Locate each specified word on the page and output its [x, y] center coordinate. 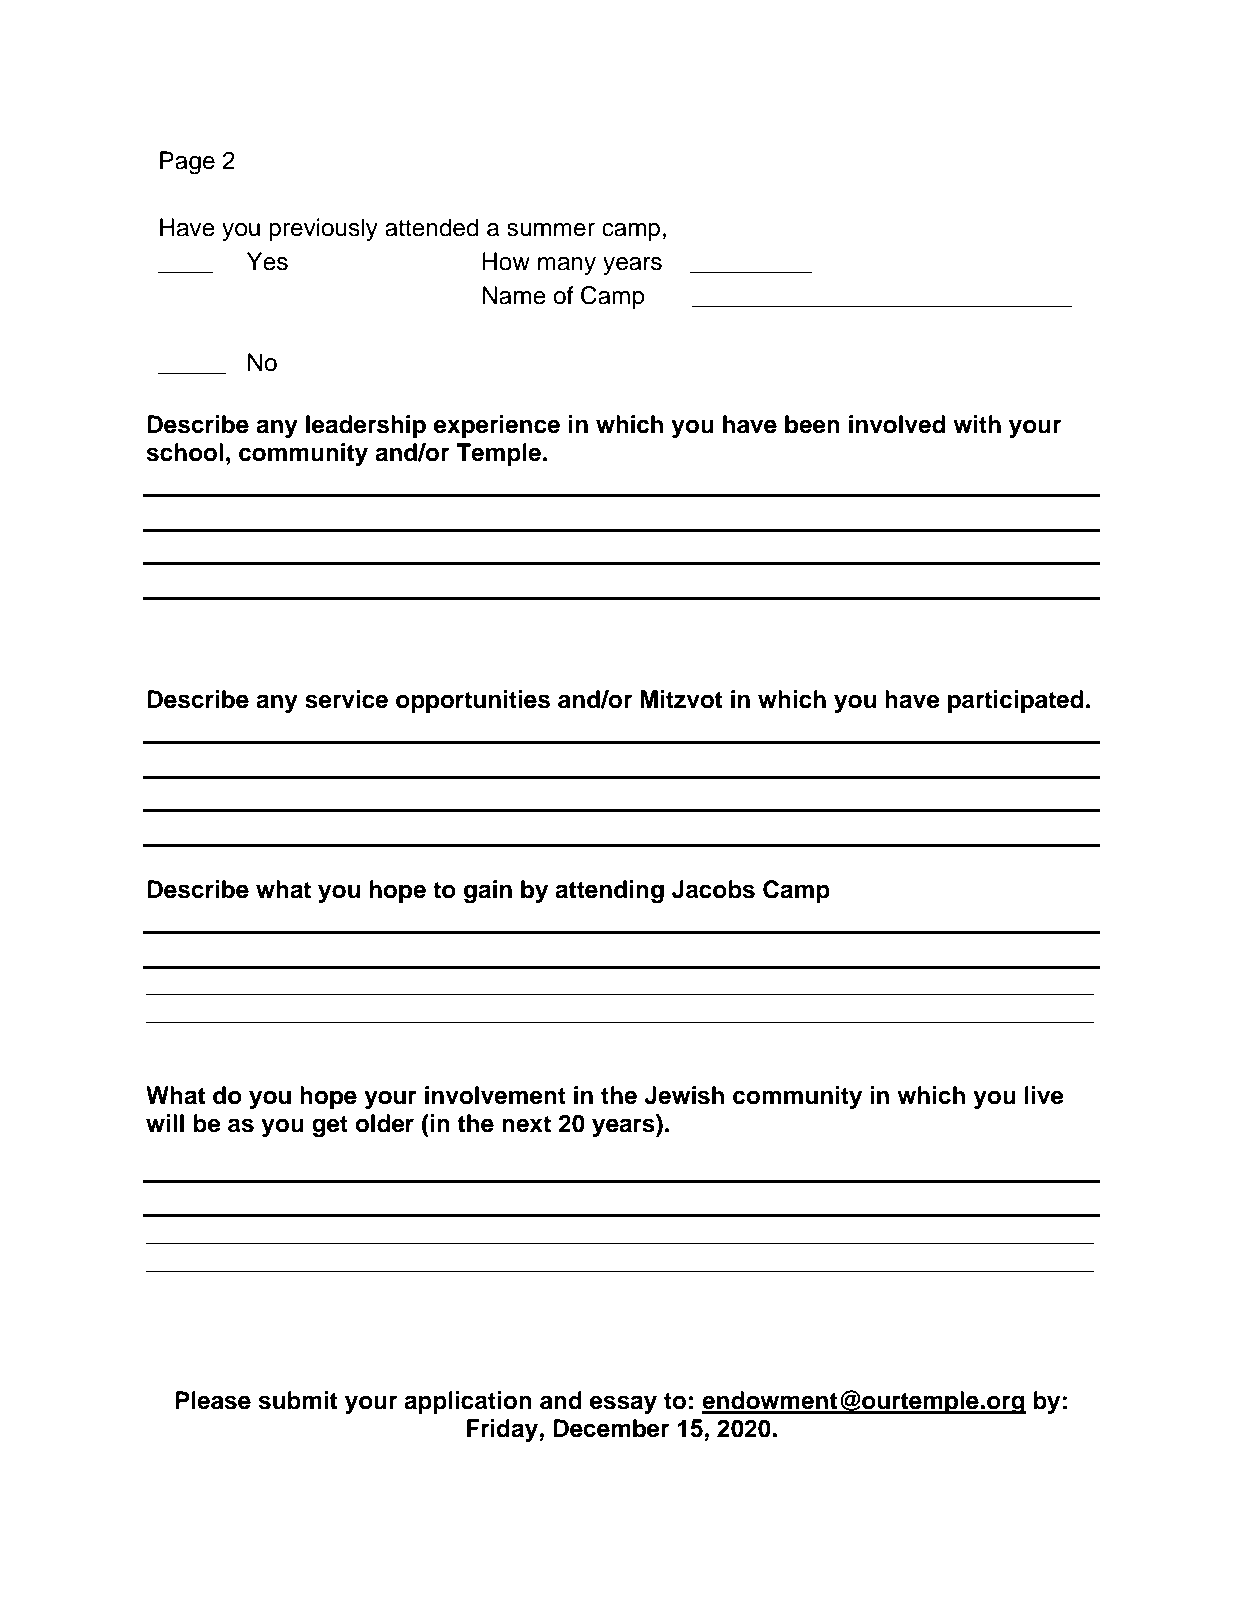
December [611, 1428]
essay [623, 1405]
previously [323, 229]
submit [297, 1400]
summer [551, 230]
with [977, 424]
